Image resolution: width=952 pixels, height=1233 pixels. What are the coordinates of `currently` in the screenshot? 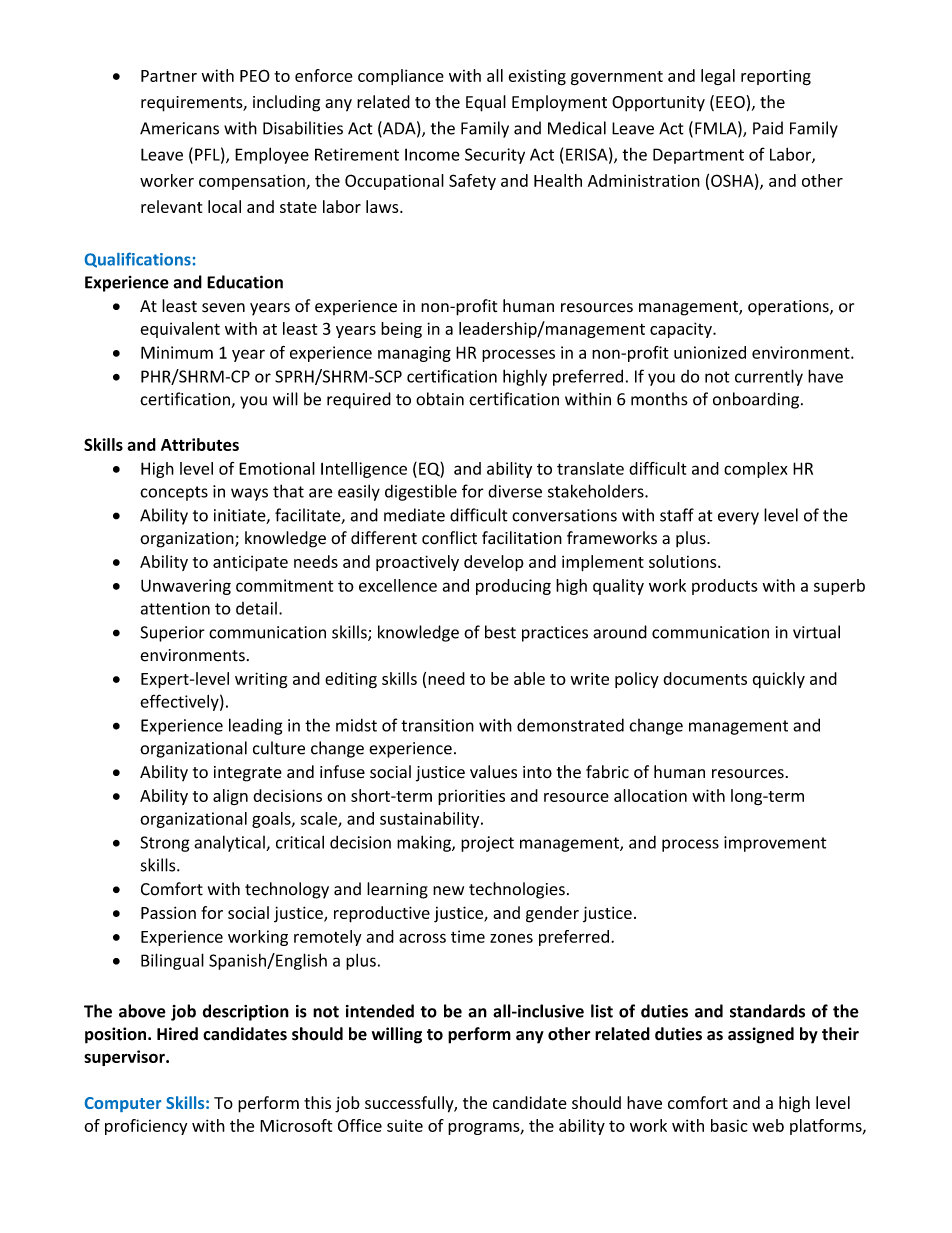 It's located at (769, 377).
